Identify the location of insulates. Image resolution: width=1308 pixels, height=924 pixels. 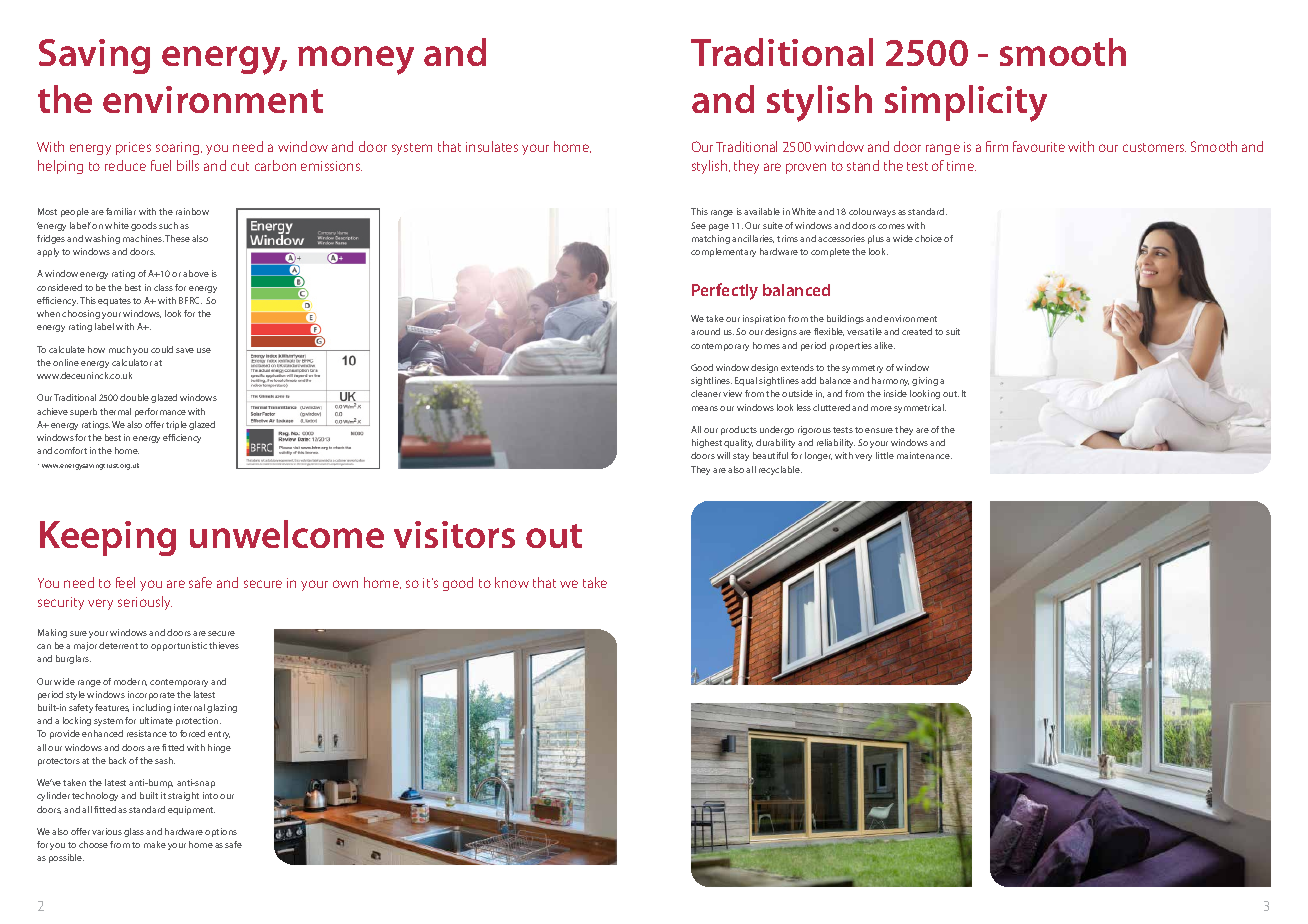
(492, 146).
